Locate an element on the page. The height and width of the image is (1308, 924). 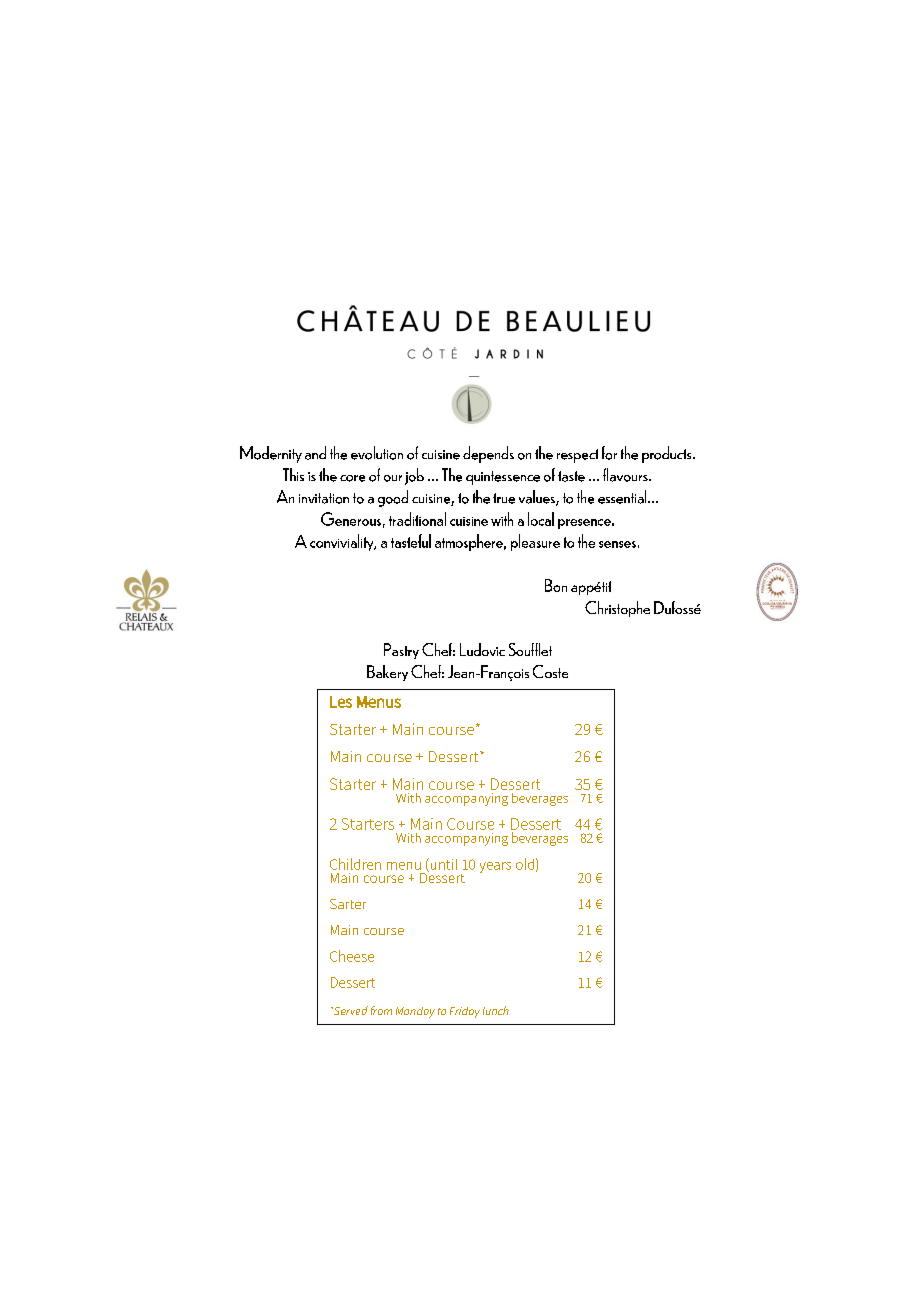
depends is located at coordinates (488, 454).
